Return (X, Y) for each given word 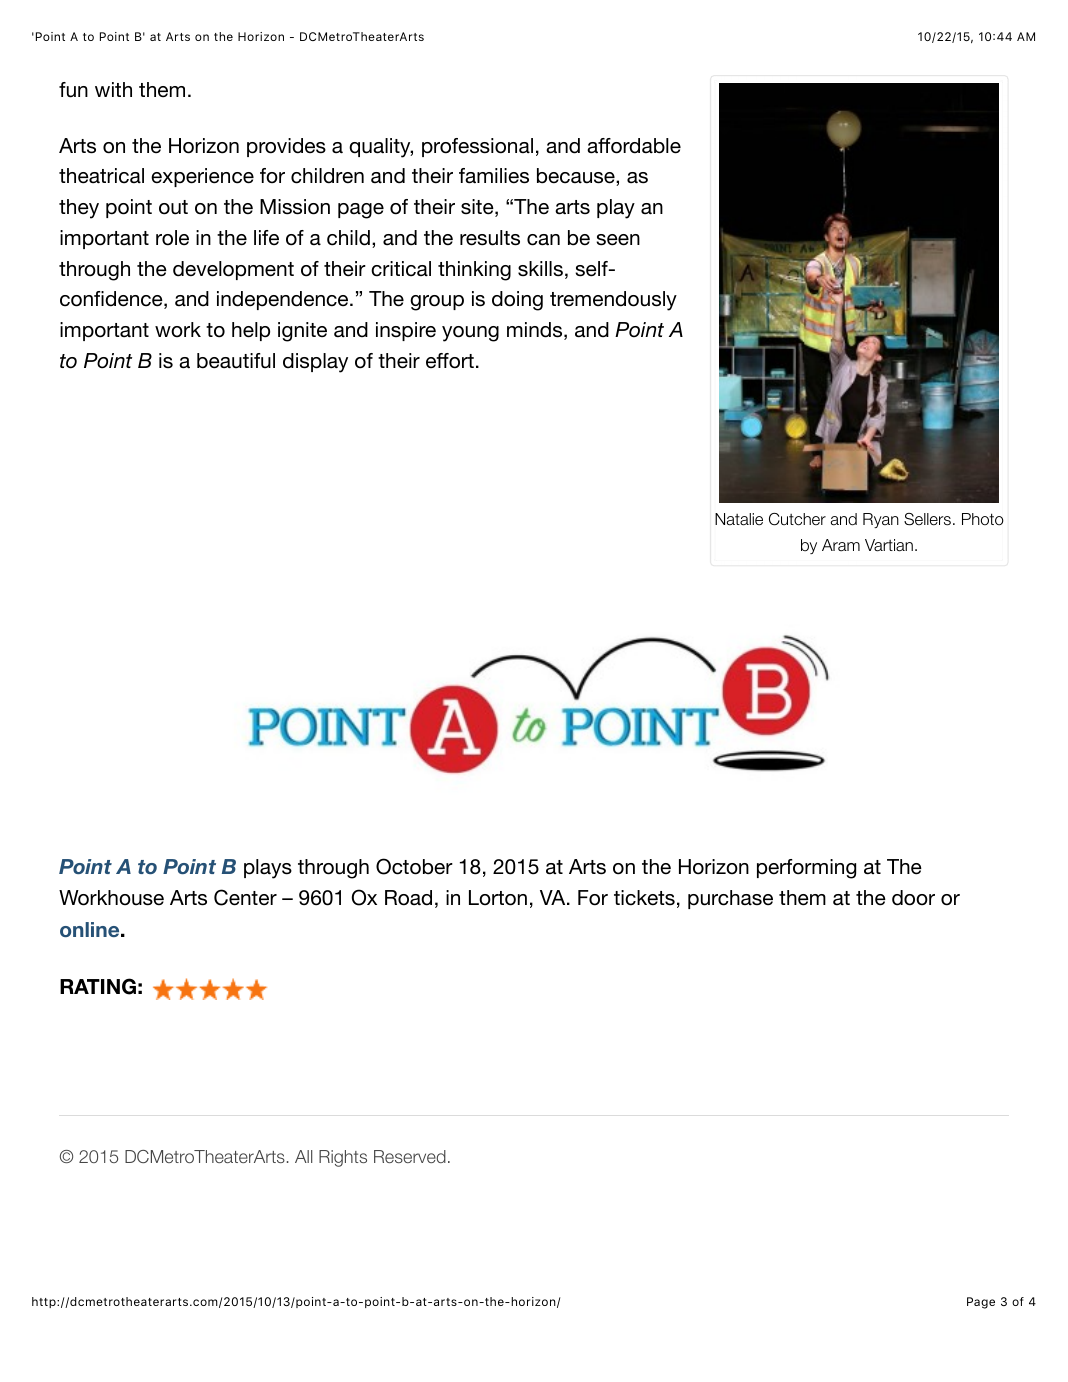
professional (477, 147)
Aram (841, 545)
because (577, 177)
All (303, 1156)
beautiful (236, 361)
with (113, 89)
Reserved (410, 1156)
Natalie (739, 519)
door (913, 898)
